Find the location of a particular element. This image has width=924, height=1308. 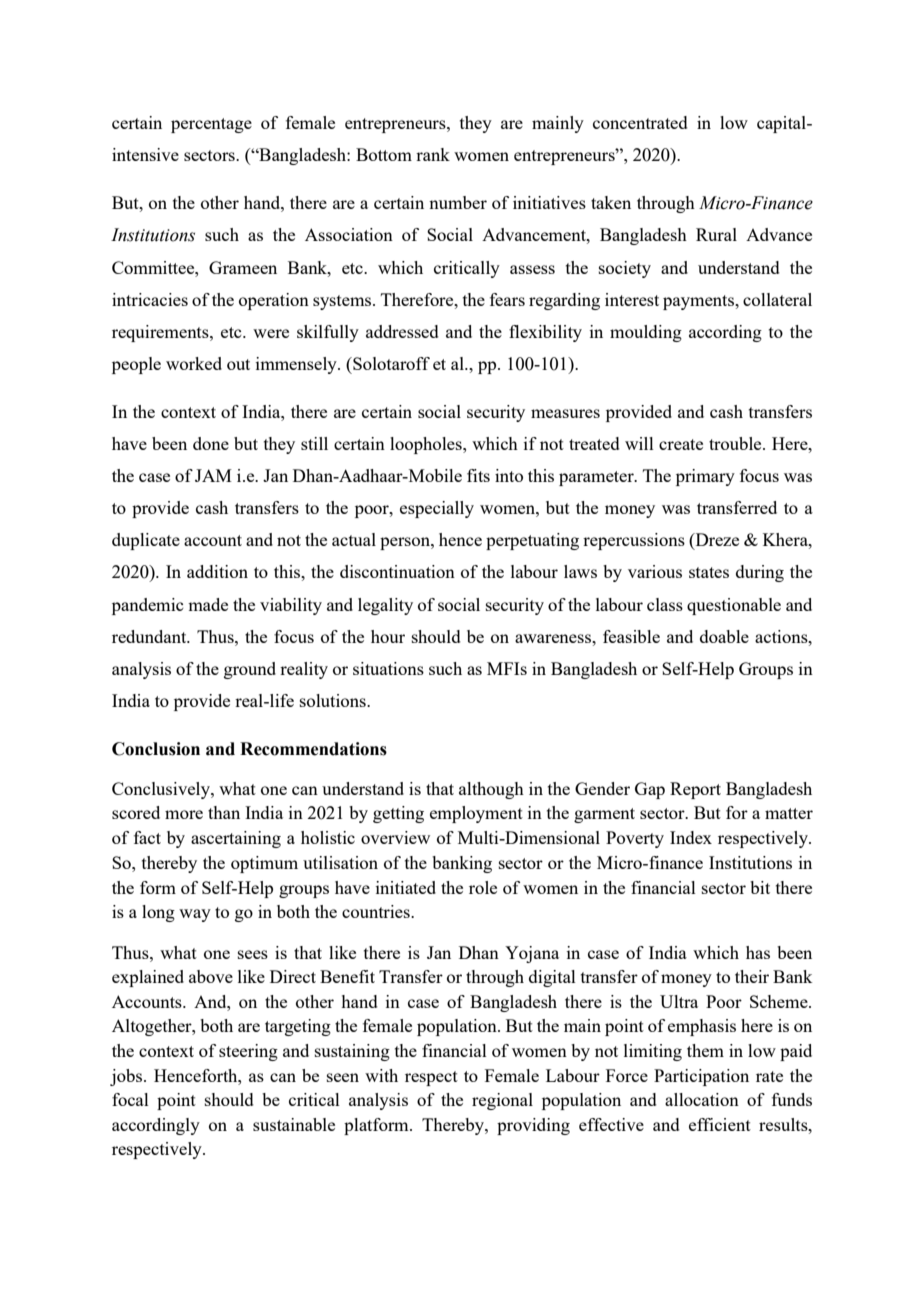

steering is located at coordinates (248, 1052).
